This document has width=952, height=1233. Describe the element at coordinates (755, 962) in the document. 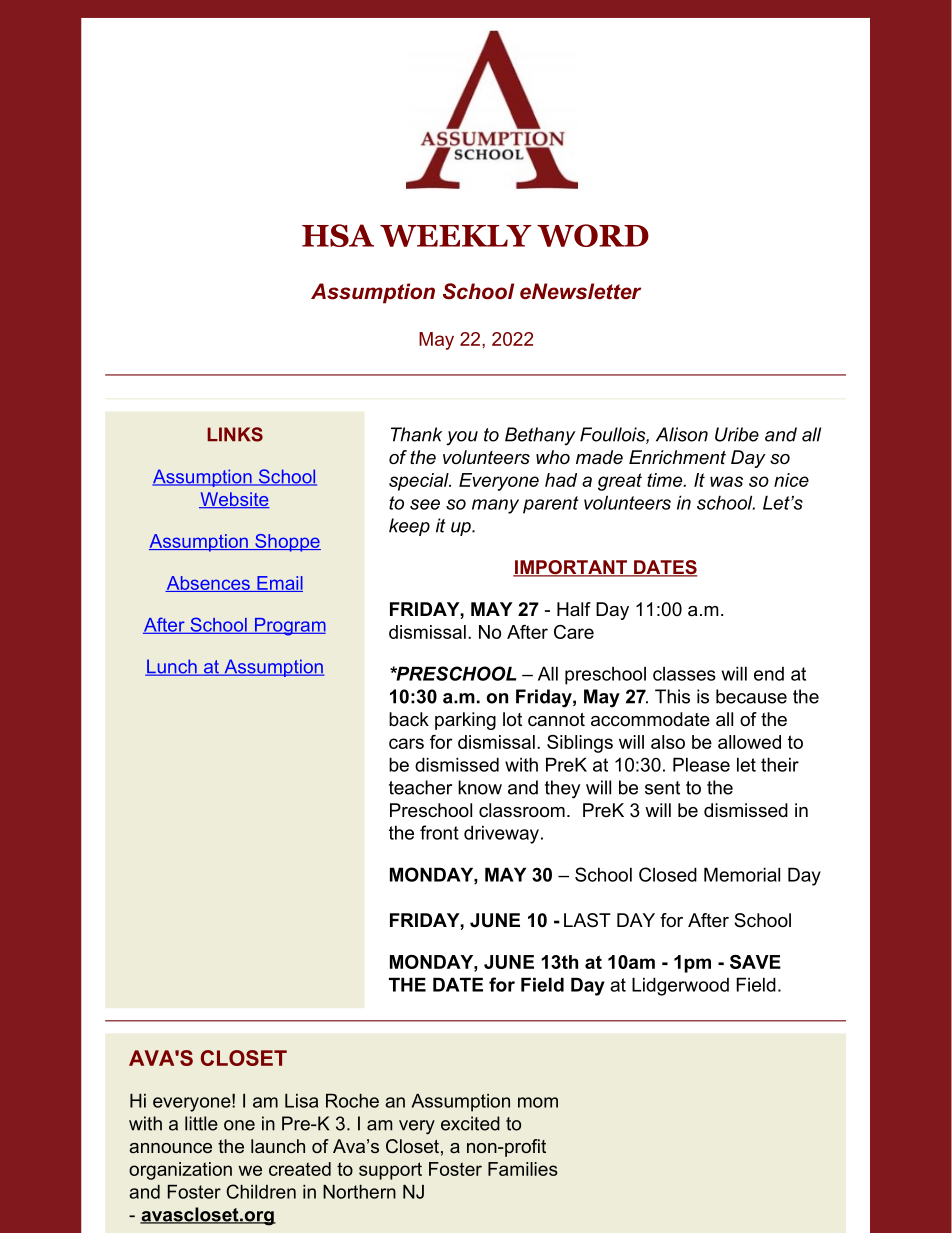

I see `SAVE` at that location.
